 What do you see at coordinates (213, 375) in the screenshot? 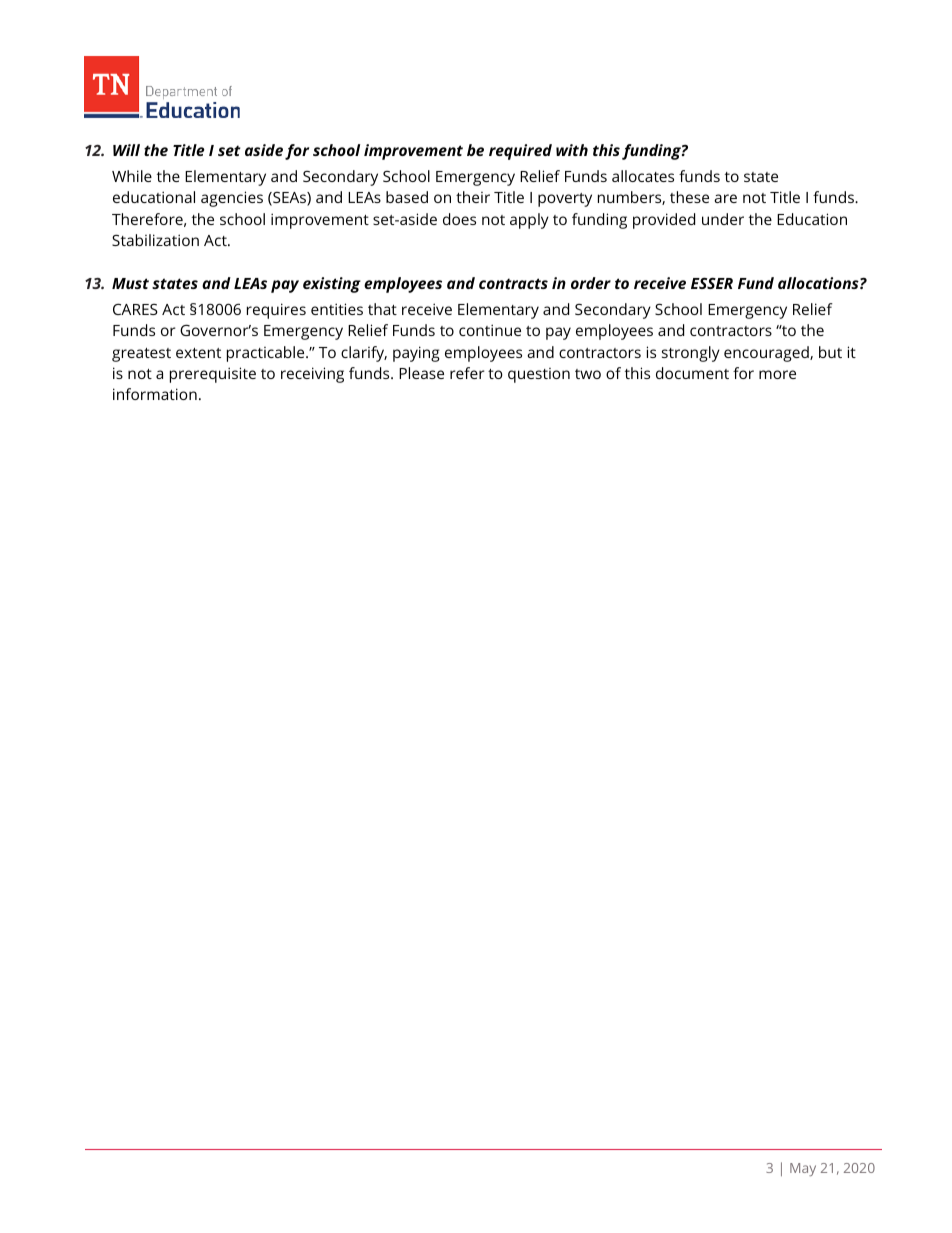
I see `prerequisite` at bounding box center [213, 375].
